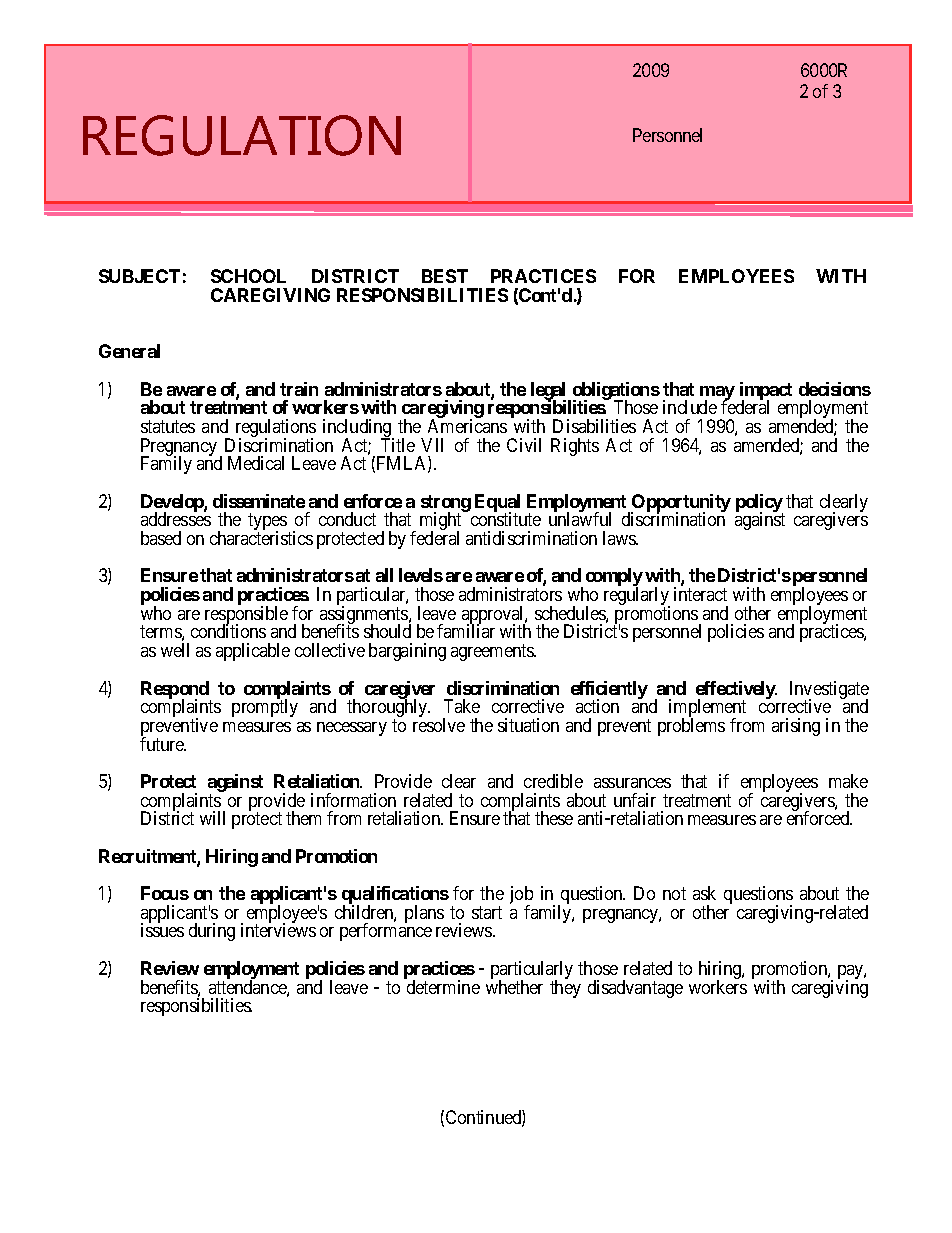 Image resolution: width=952 pixels, height=1233 pixels. What do you see at coordinates (212, 932) in the page?
I see `during` at bounding box center [212, 932].
